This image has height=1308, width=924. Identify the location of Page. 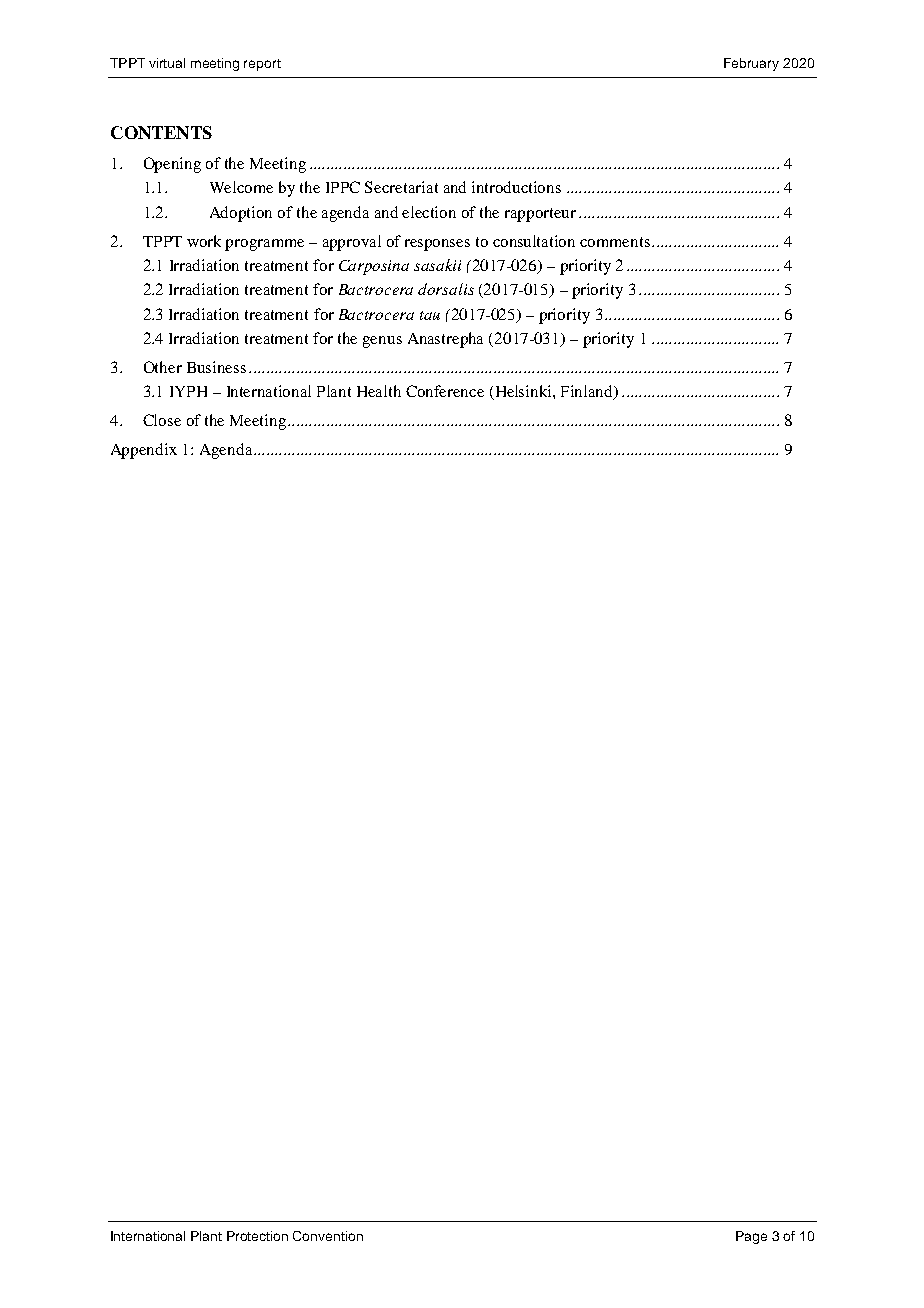
(751, 1237).
